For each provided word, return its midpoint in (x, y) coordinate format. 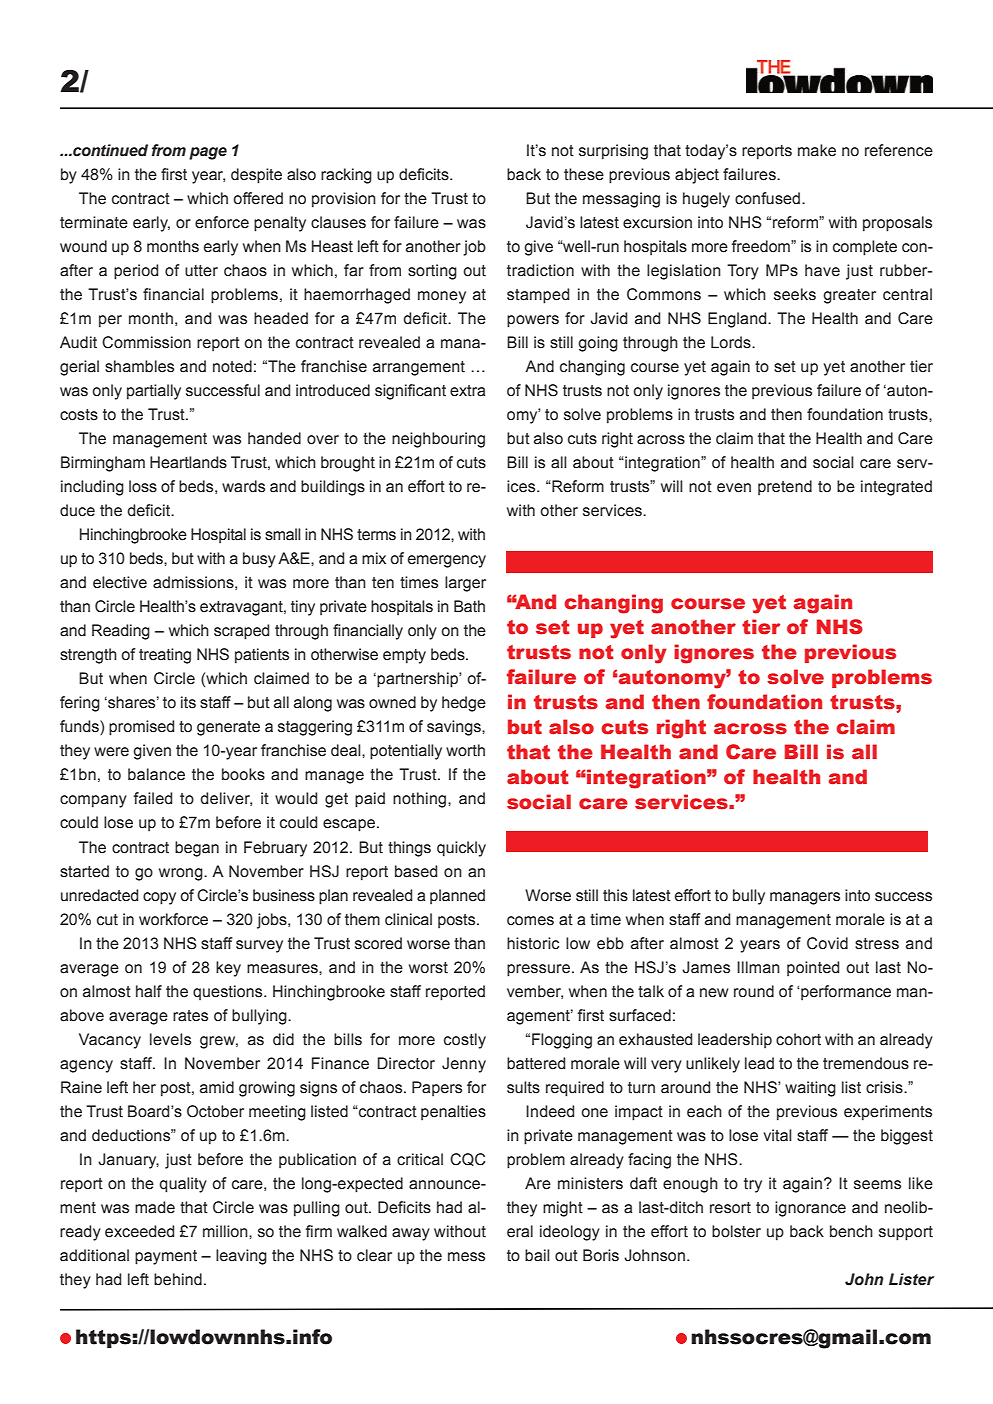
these (584, 174)
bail (537, 1255)
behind (178, 1279)
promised (141, 728)
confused (767, 198)
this (615, 895)
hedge (464, 704)
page (208, 153)
